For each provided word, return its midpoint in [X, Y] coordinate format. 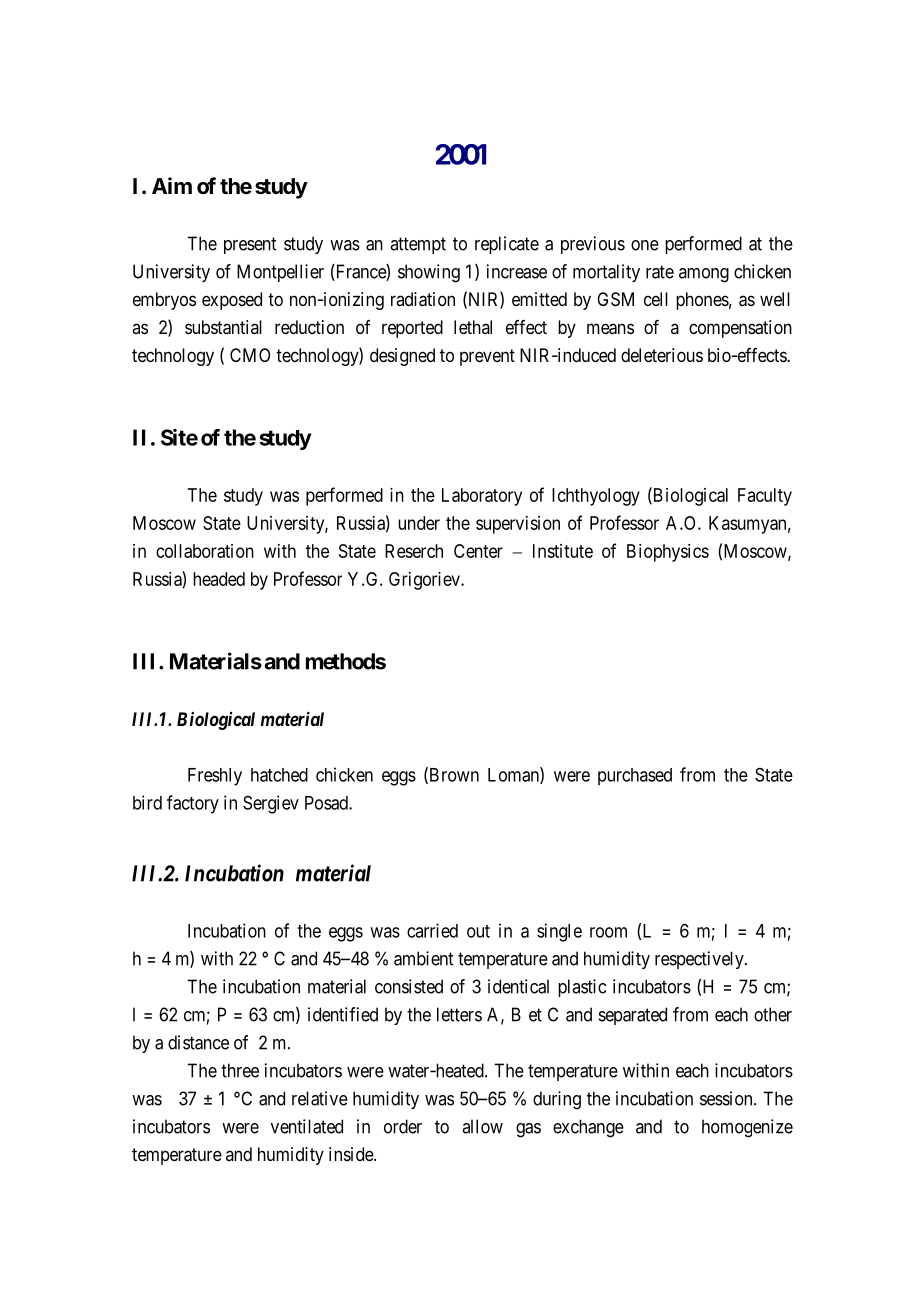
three [240, 1070]
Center [478, 551]
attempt [418, 245]
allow [482, 1126]
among [704, 275]
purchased [635, 777]
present [250, 245]
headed [219, 579]
